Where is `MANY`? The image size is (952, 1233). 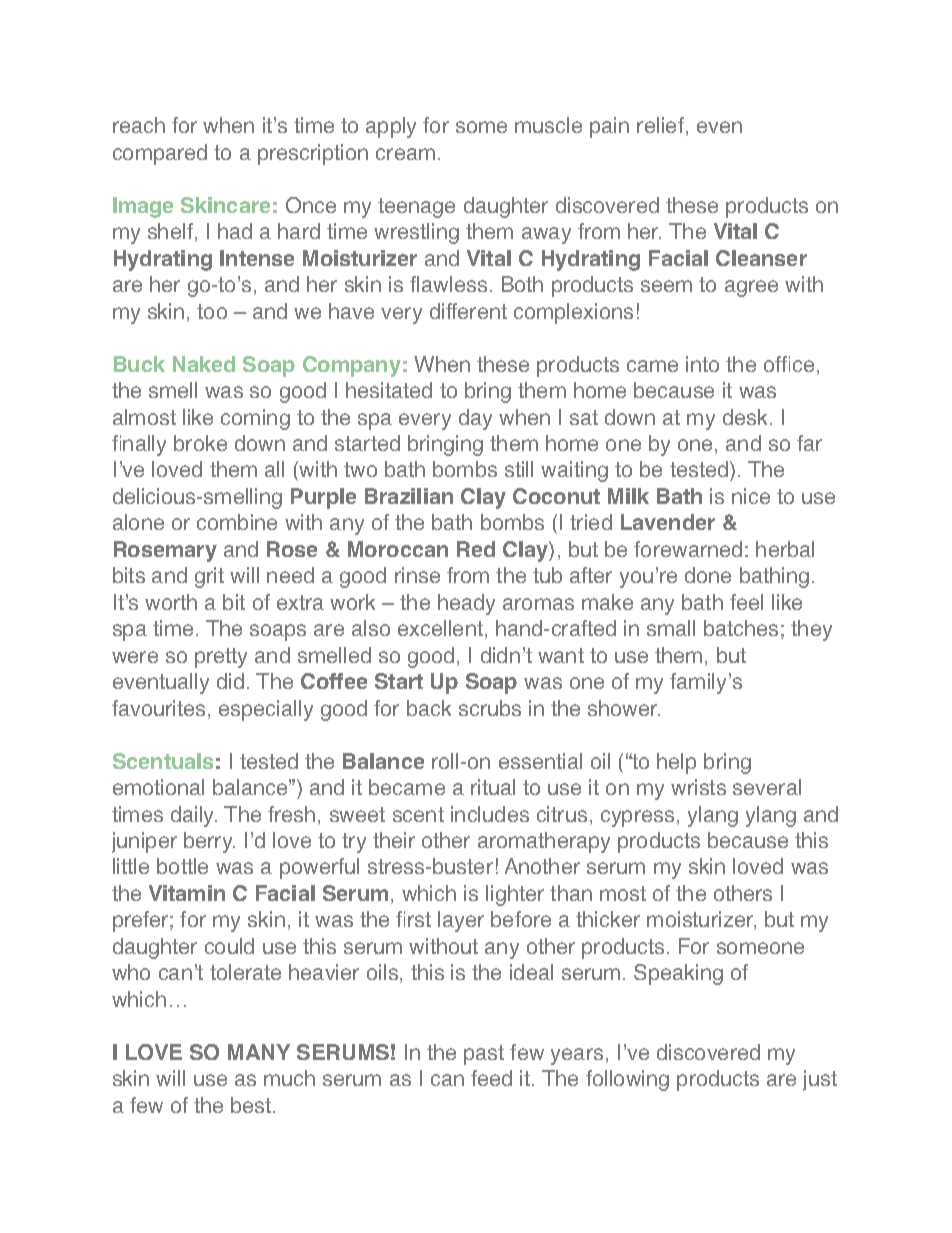 MANY is located at coordinates (259, 1052).
